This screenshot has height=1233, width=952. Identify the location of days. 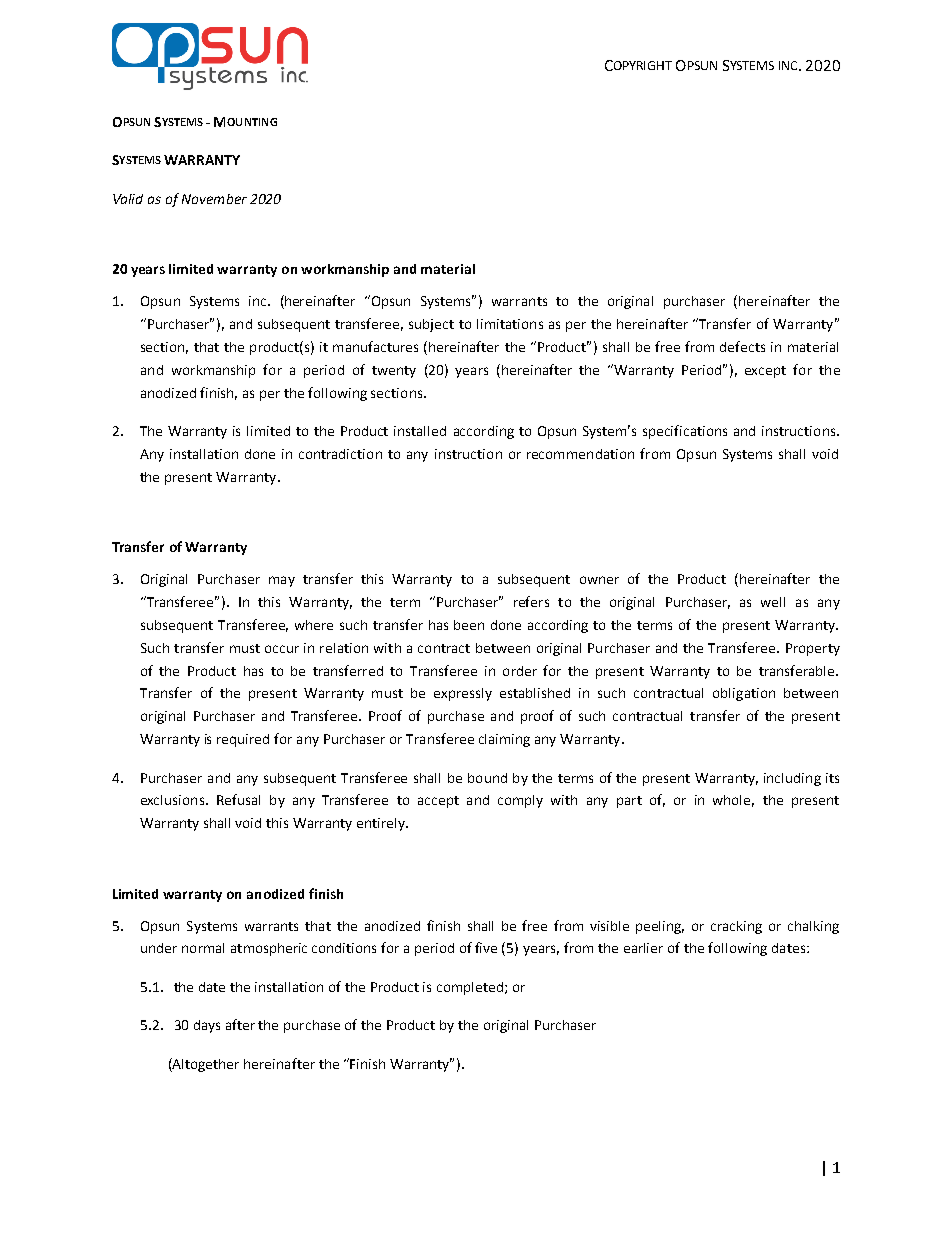
(207, 1026).
